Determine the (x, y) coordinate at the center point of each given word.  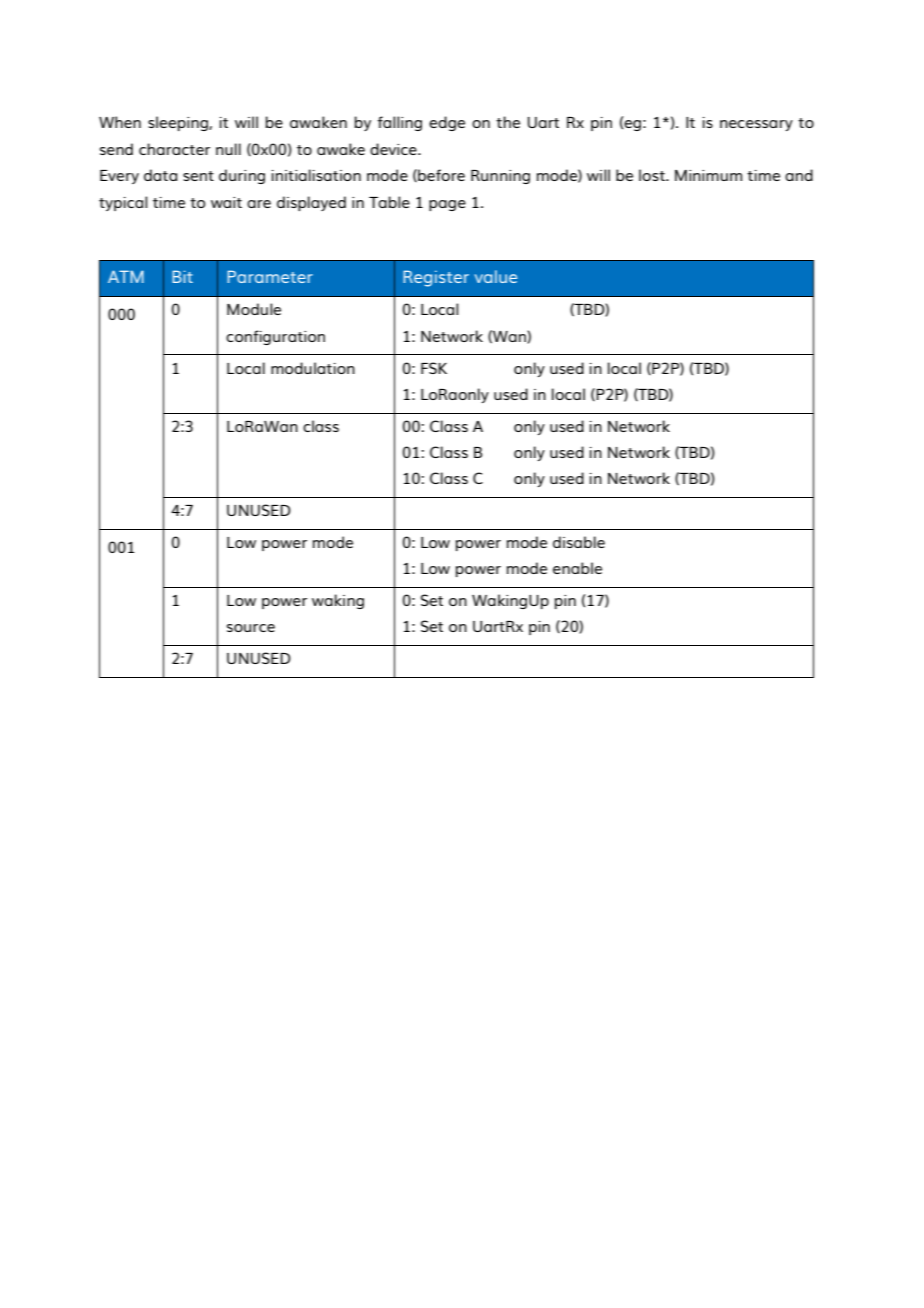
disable (579, 542)
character (174, 149)
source (251, 628)
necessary (756, 125)
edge (447, 123)
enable (577, 568)
